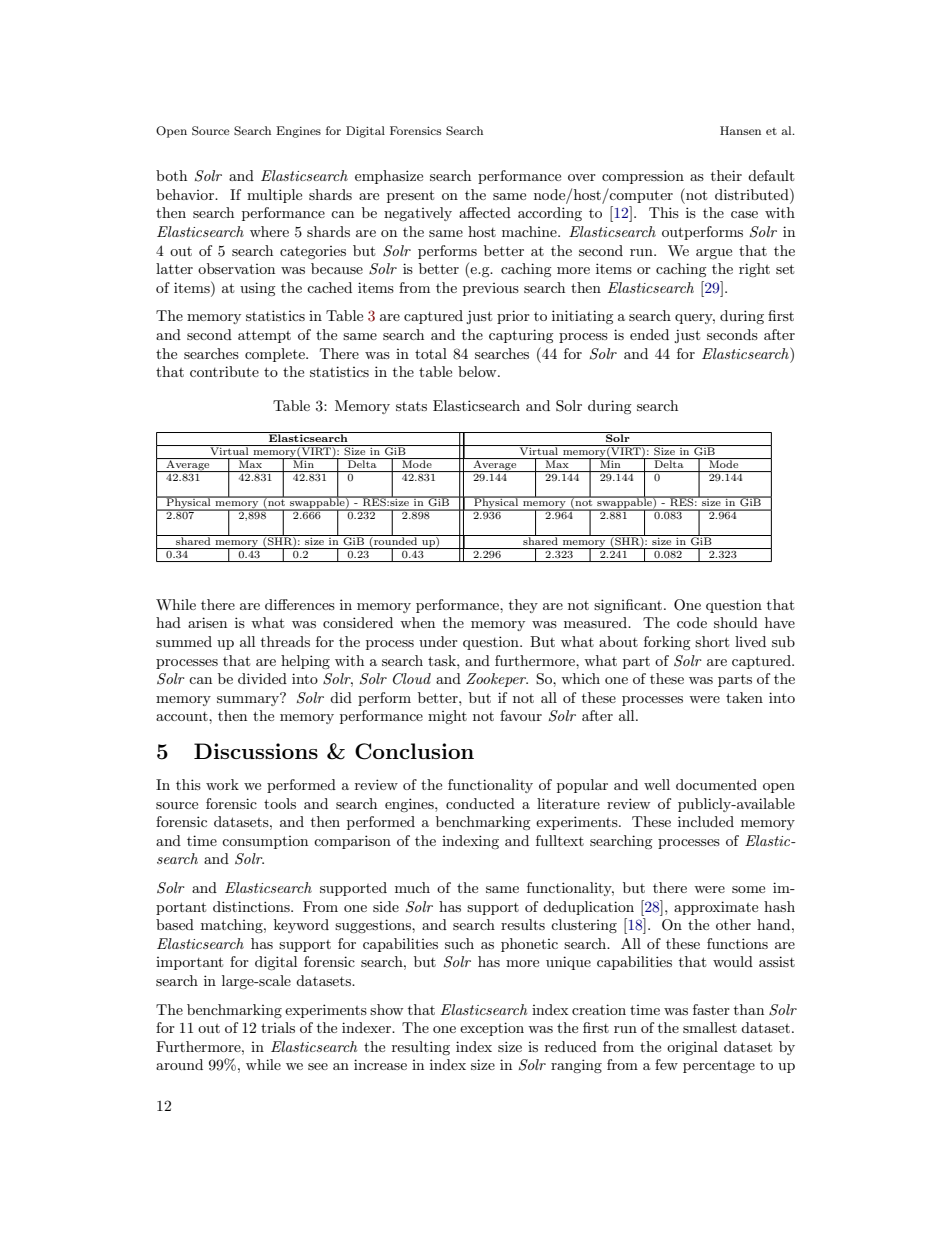  What do you see at coordinates (265, 842) in the screenshot?
I see `consumption` at bounding box center [265, 842].
